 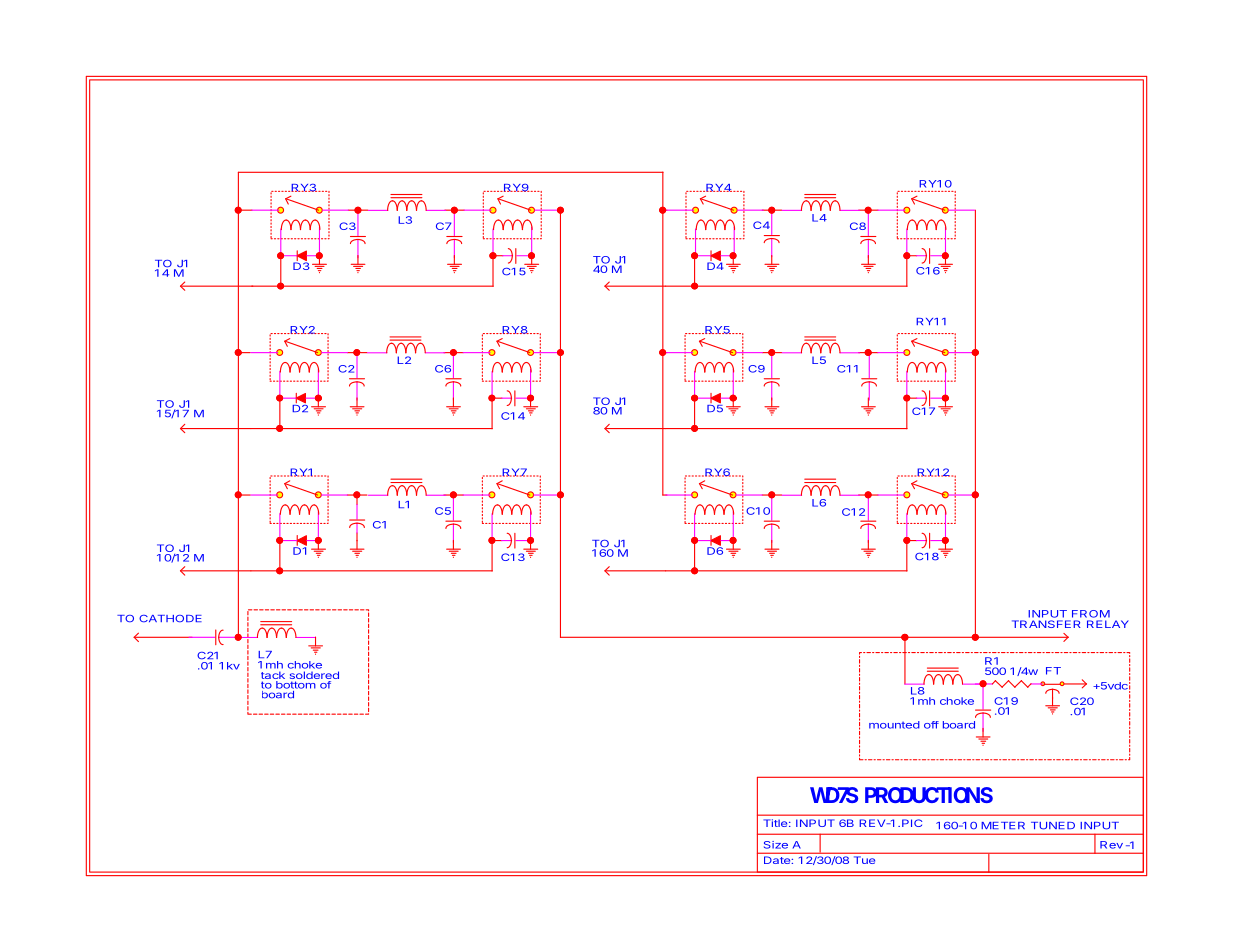 I want to click on RELAY, so click(x=1108, y=624).
